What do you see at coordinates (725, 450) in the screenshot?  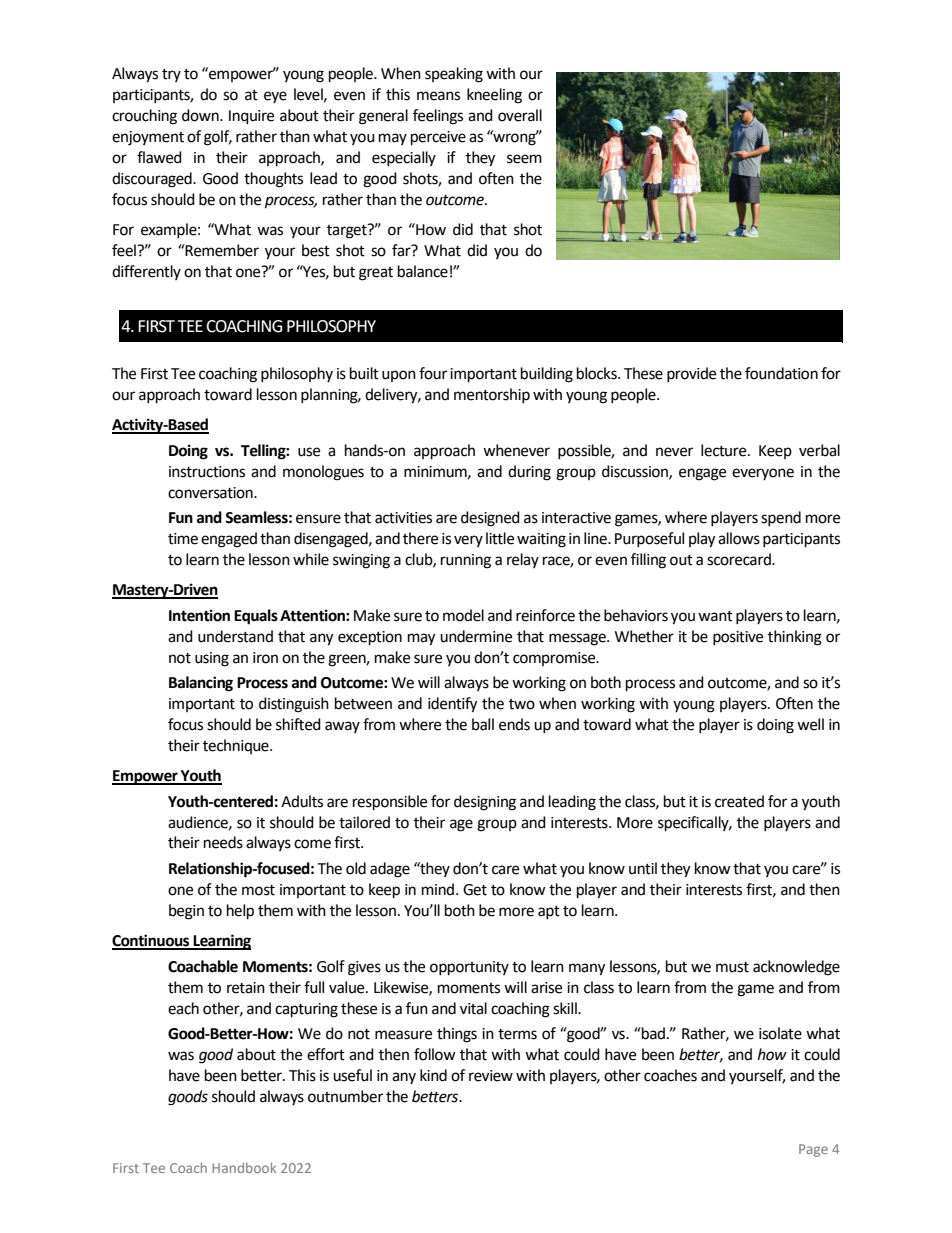 I see `lecture` at bounding box center [725, 450].
